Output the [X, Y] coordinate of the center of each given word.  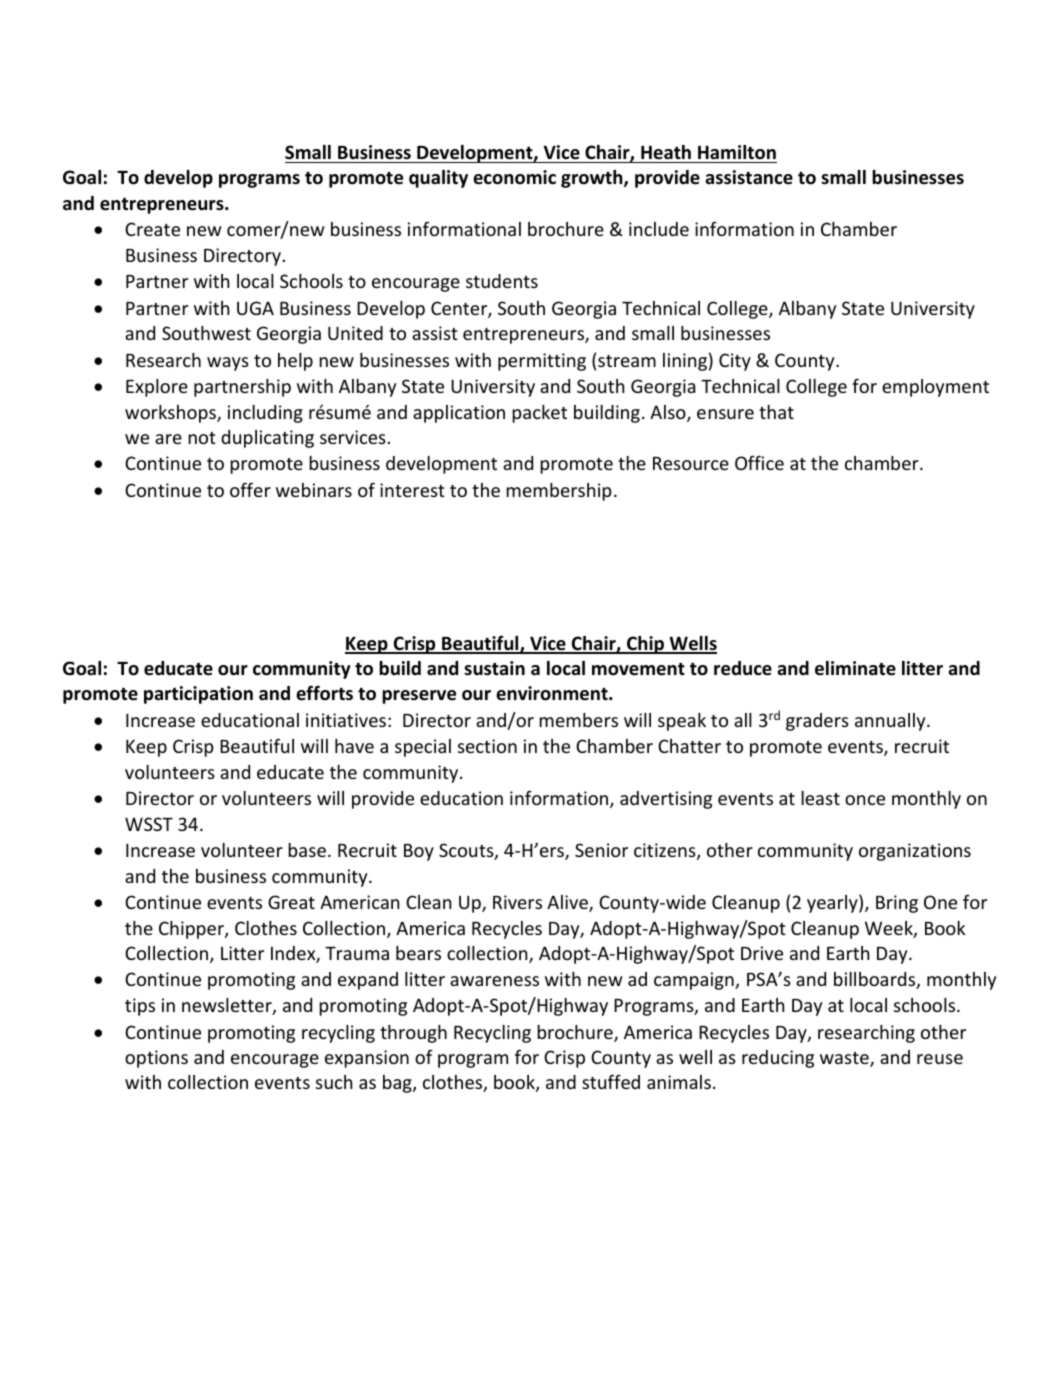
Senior [601, 850]
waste [845, 1059]
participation [198, 695]
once [865, 800]
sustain [494, 668]
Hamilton [737, 152]
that [776, 412]
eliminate [855, 668]
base [307, 850]
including [265, 414]
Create [152, 229]
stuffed [611, 1081]
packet [539, 414]
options [156, 1059]
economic [514, 177]
